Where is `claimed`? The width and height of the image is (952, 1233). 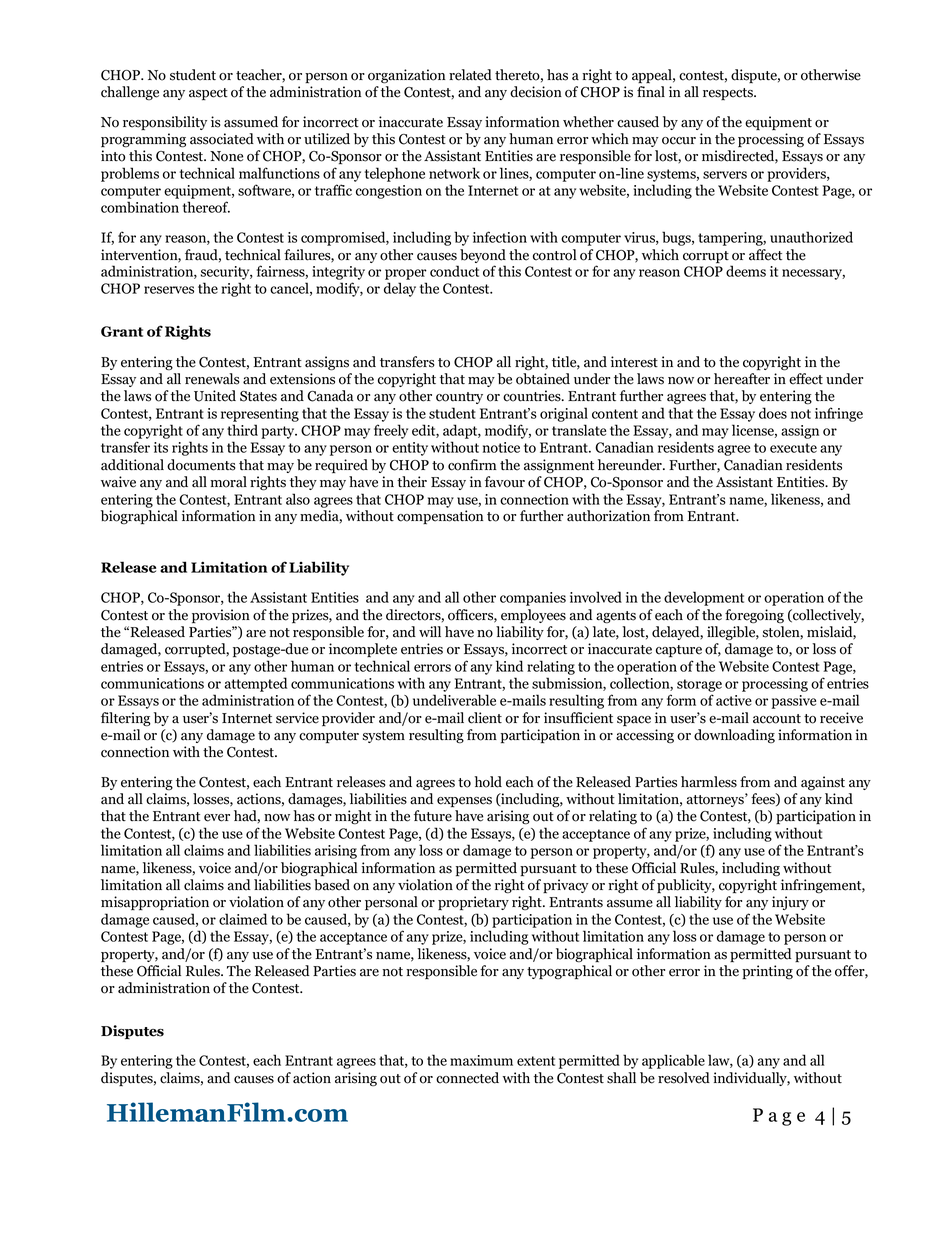 claimed is located at coordinates (243, 919).
